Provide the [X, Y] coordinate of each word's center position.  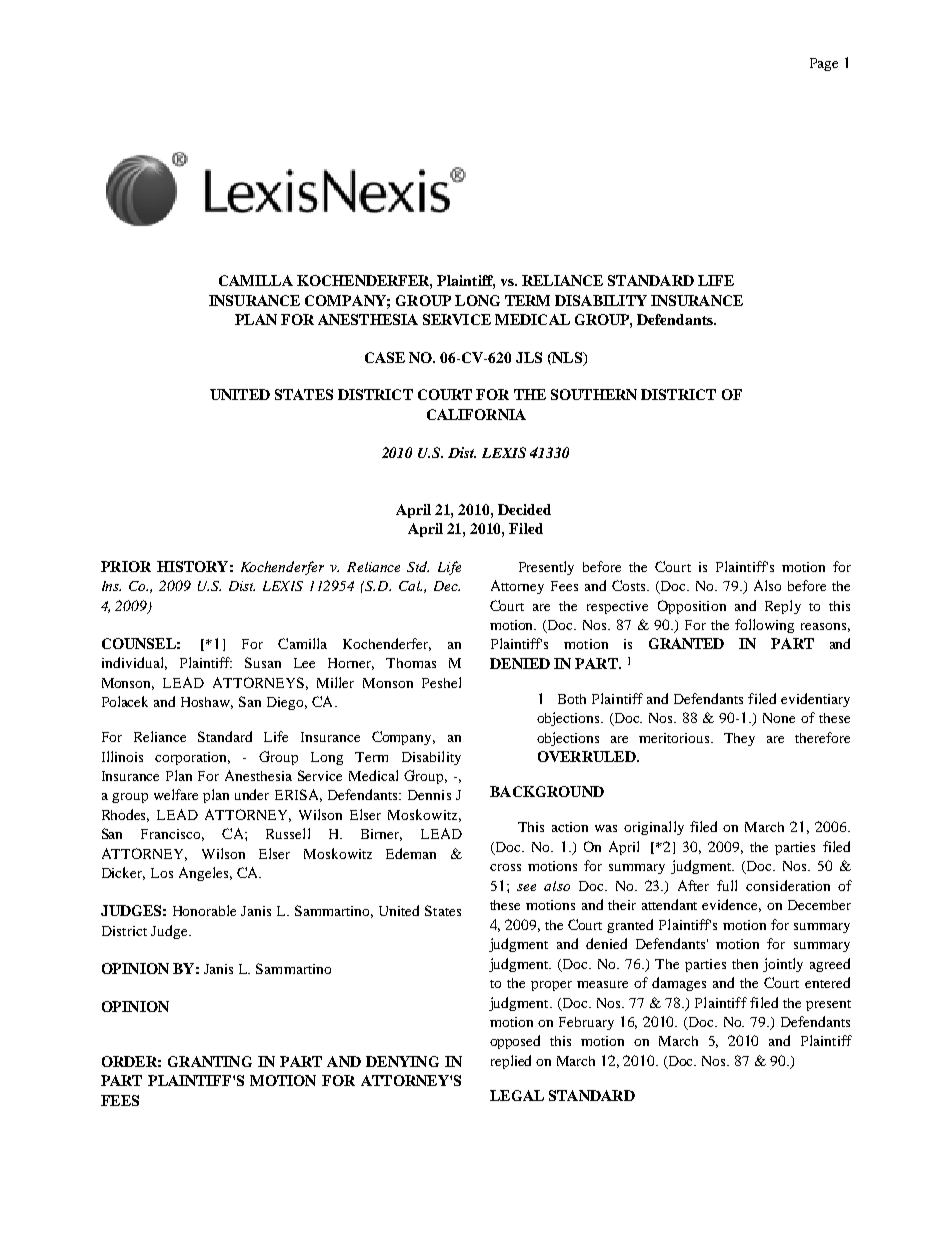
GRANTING [210, 1061]
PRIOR [126, 566]
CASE [385, 357]
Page [824, 64]
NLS [567, 358]
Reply [783, 607]
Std [418, 566]
